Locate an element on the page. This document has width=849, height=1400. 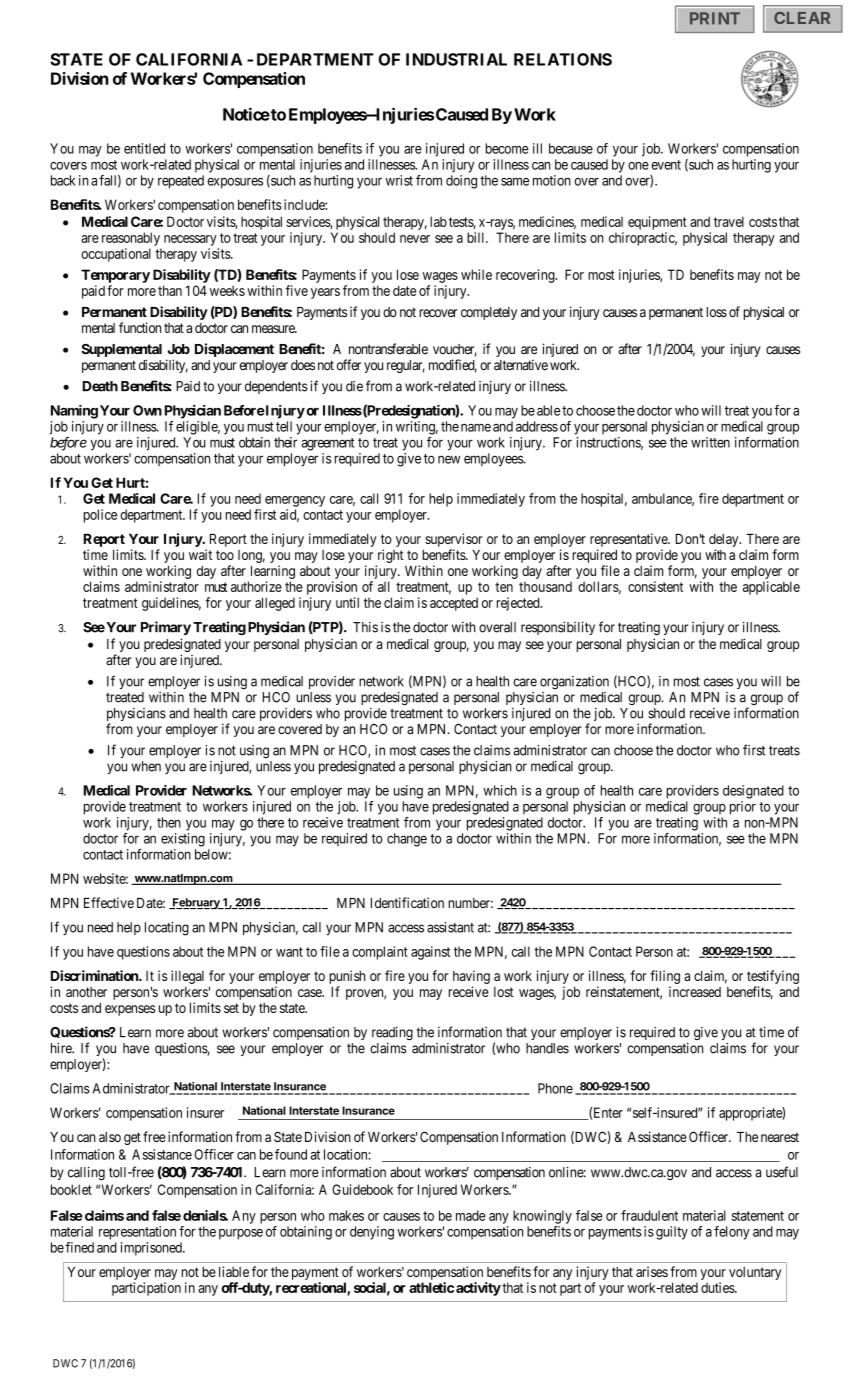
entitled is located at coordinates (144, 148).
